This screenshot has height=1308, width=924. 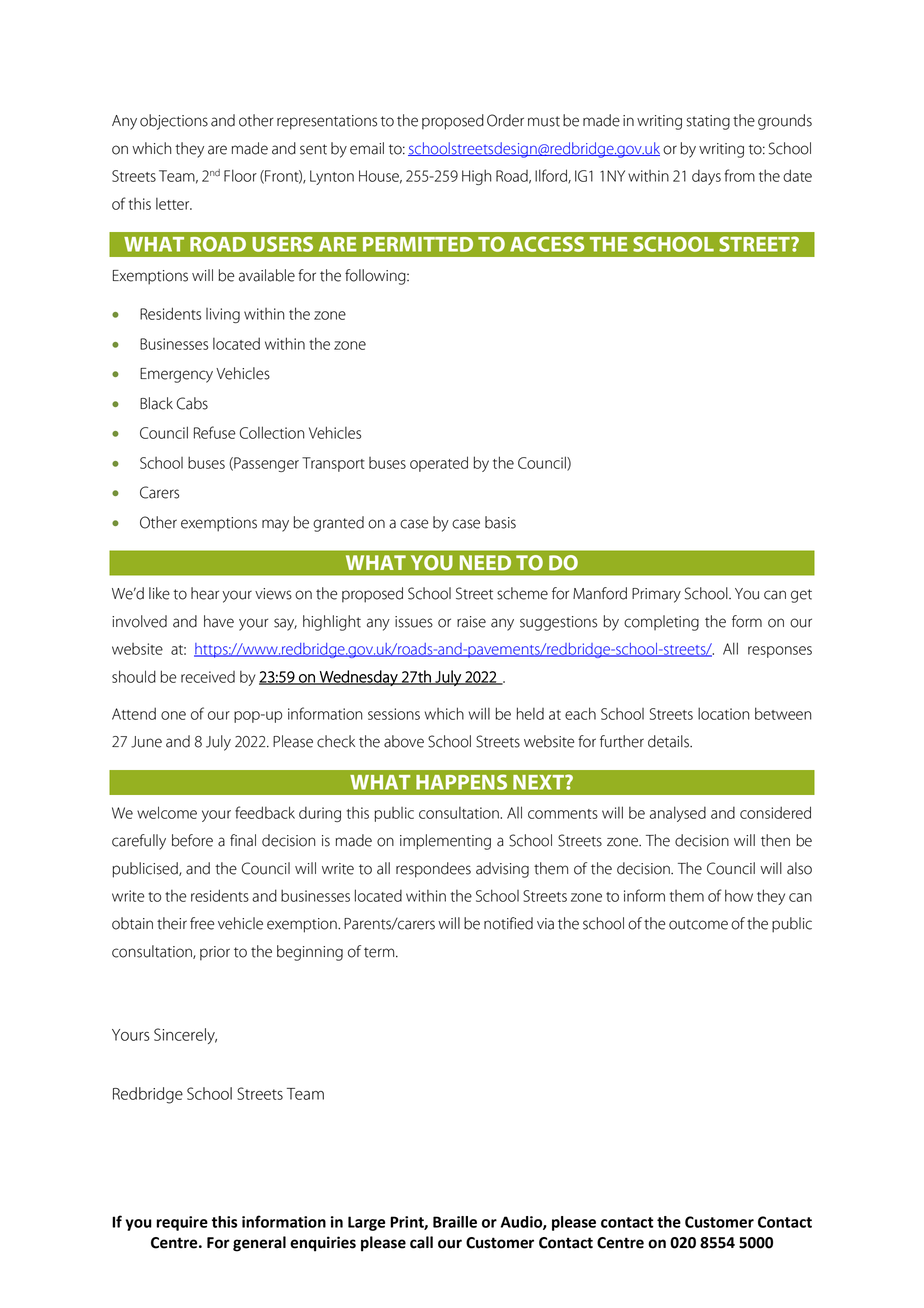 I want to click on before, so click(x=192, y=840).
